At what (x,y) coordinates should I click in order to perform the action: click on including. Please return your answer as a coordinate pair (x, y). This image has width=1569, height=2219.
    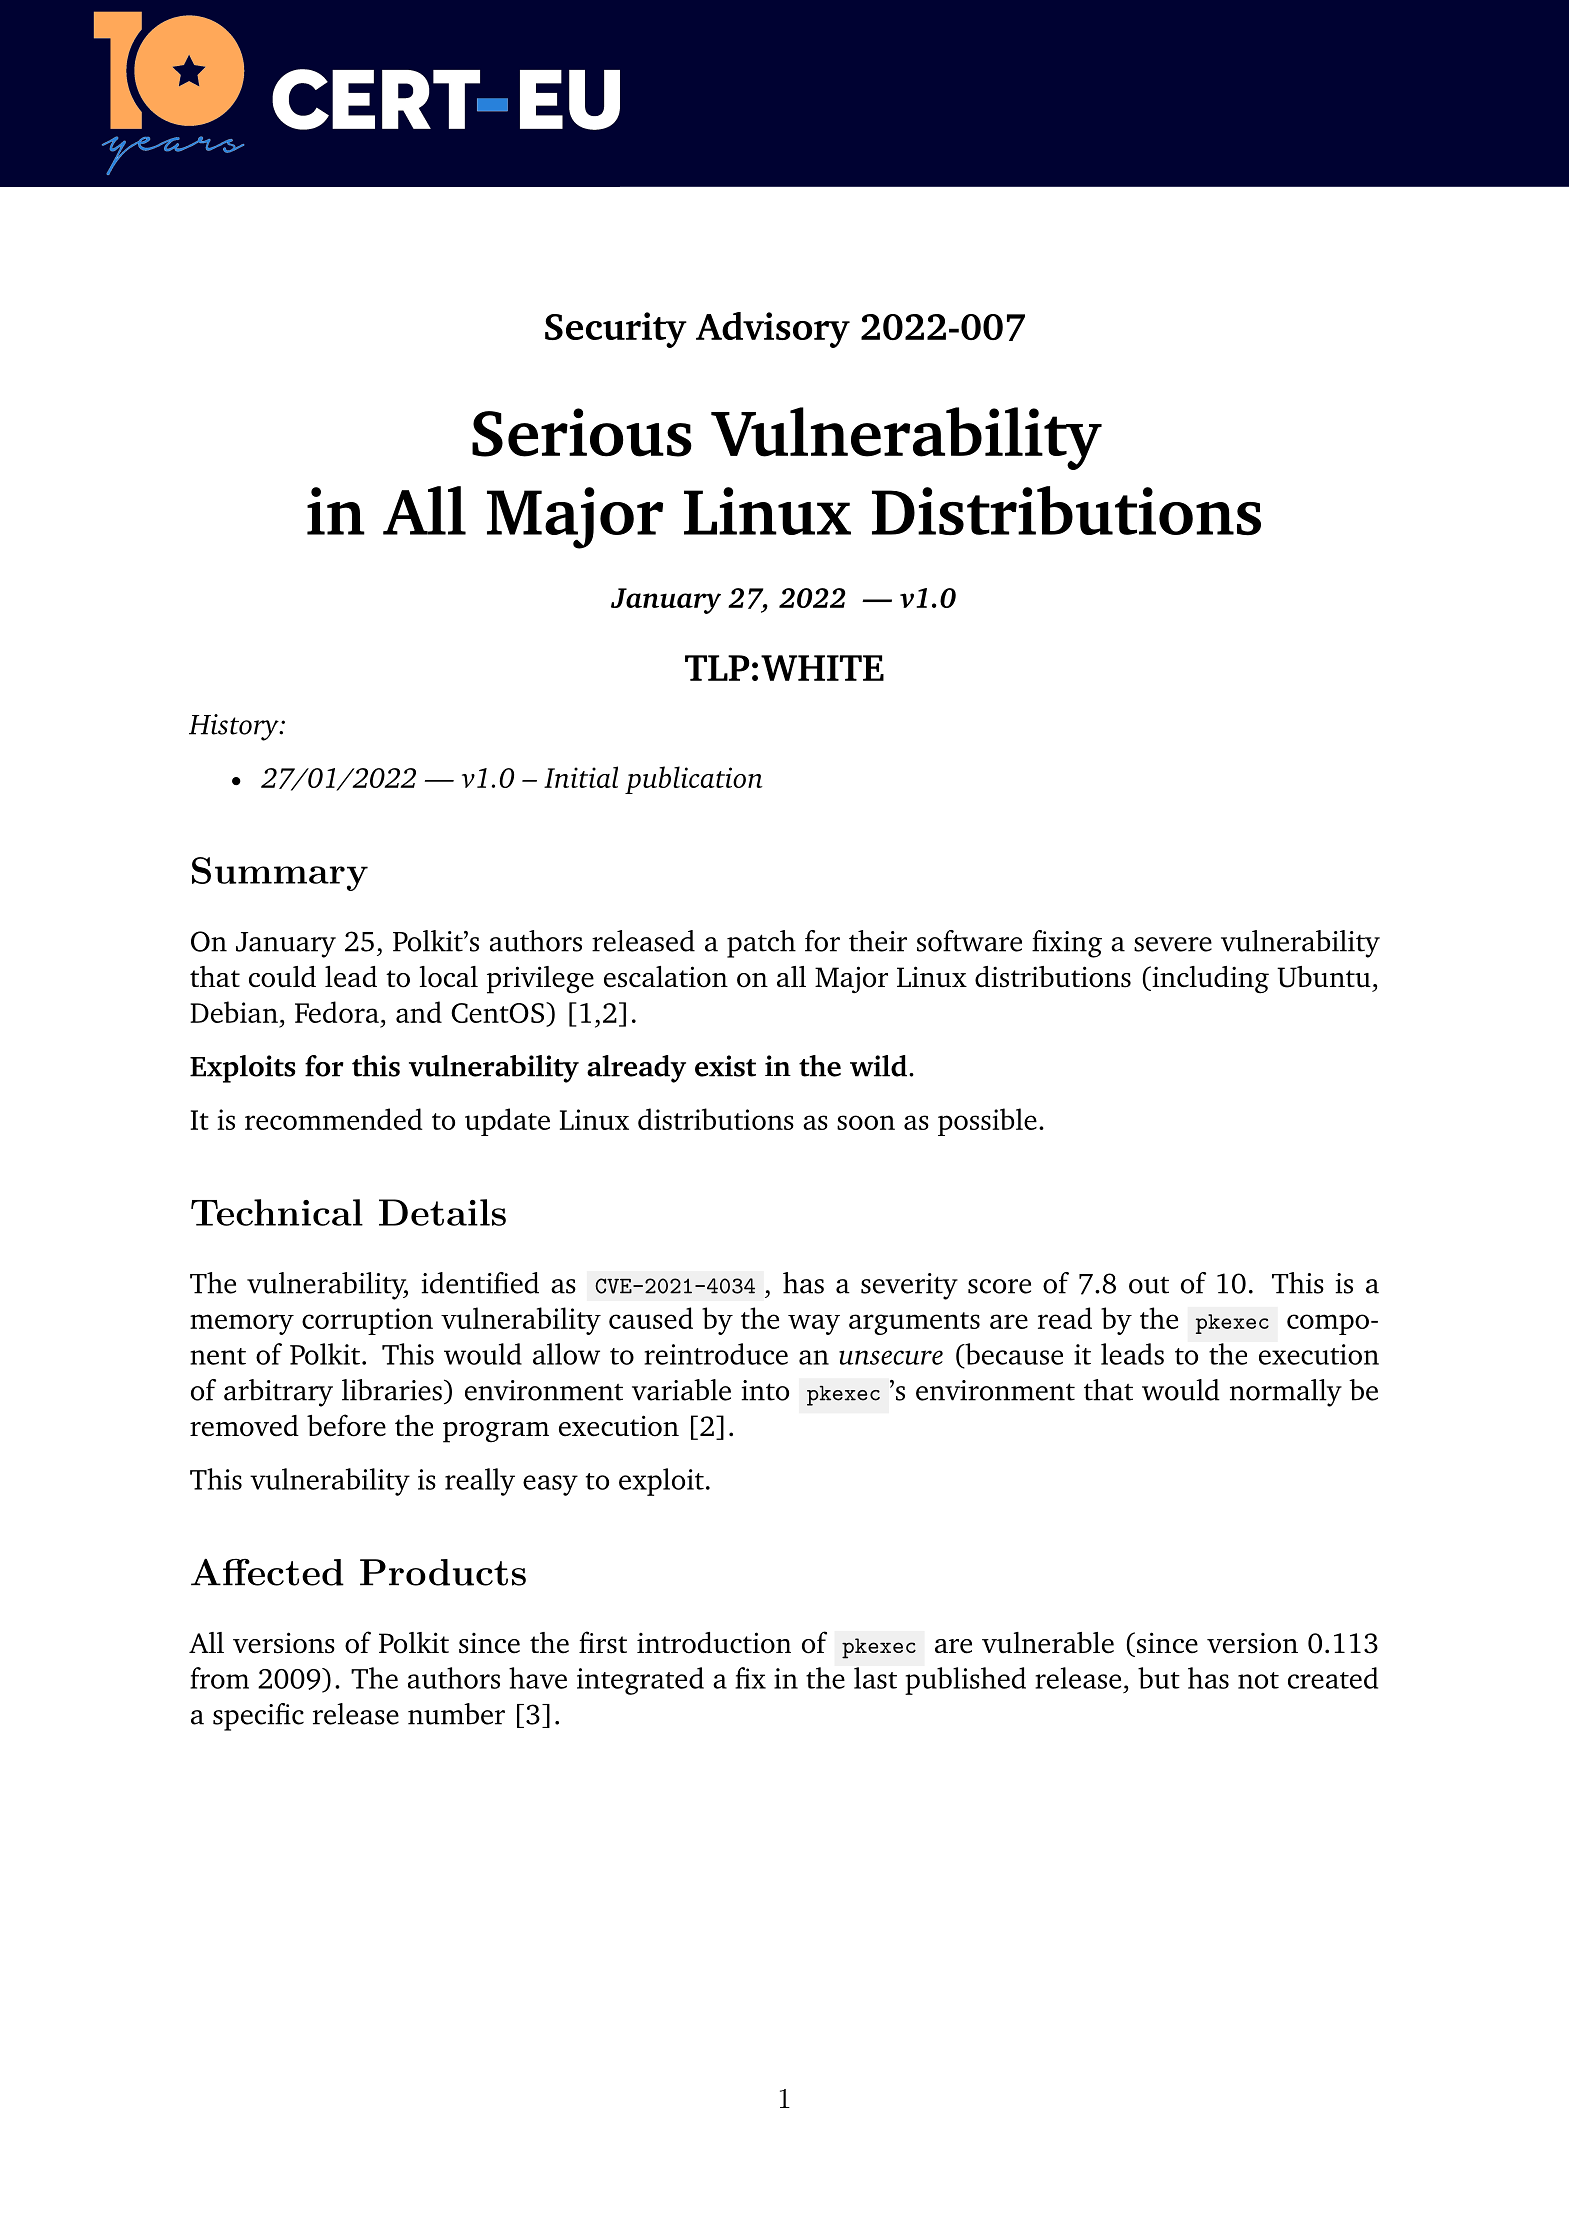
    Looking at the image, I should click on (1209, 980).
